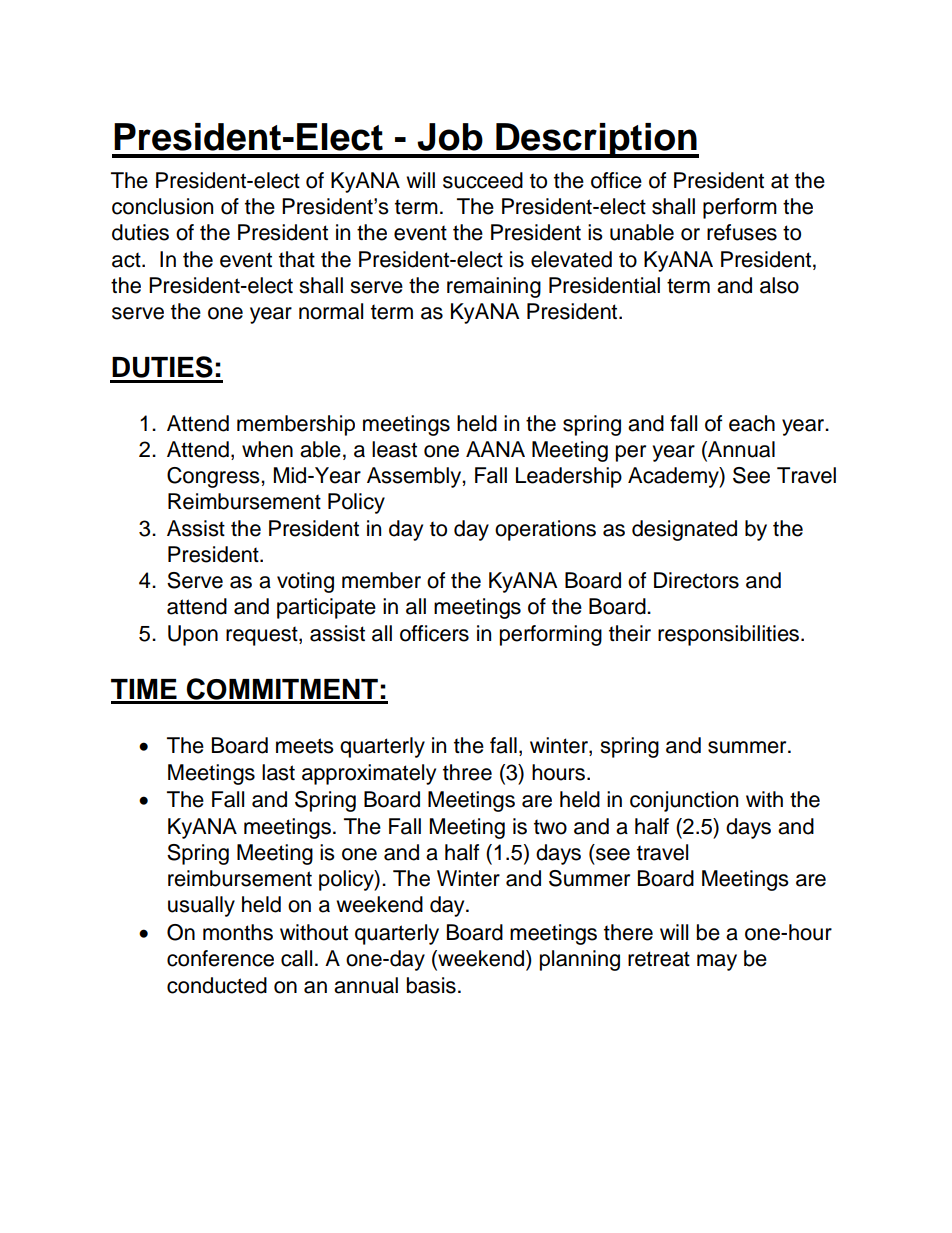 The height and width of the page is (1233, 952). I want to click on conference, so click(220, 958).
